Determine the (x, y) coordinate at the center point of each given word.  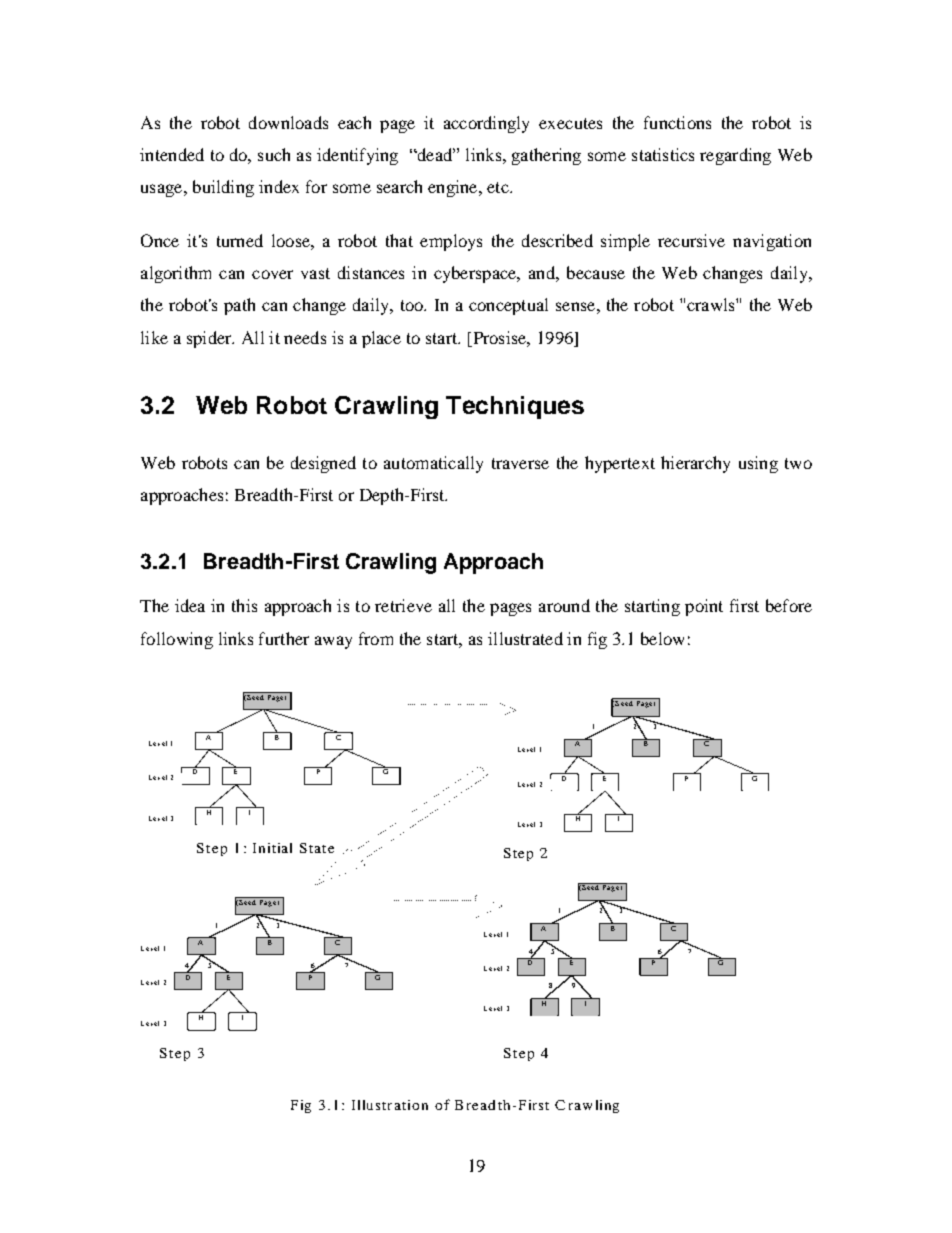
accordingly (486, 124)
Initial (272, 848)
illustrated (525, 638)
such (274, 154)
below (662, 638)
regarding (735, 156)
